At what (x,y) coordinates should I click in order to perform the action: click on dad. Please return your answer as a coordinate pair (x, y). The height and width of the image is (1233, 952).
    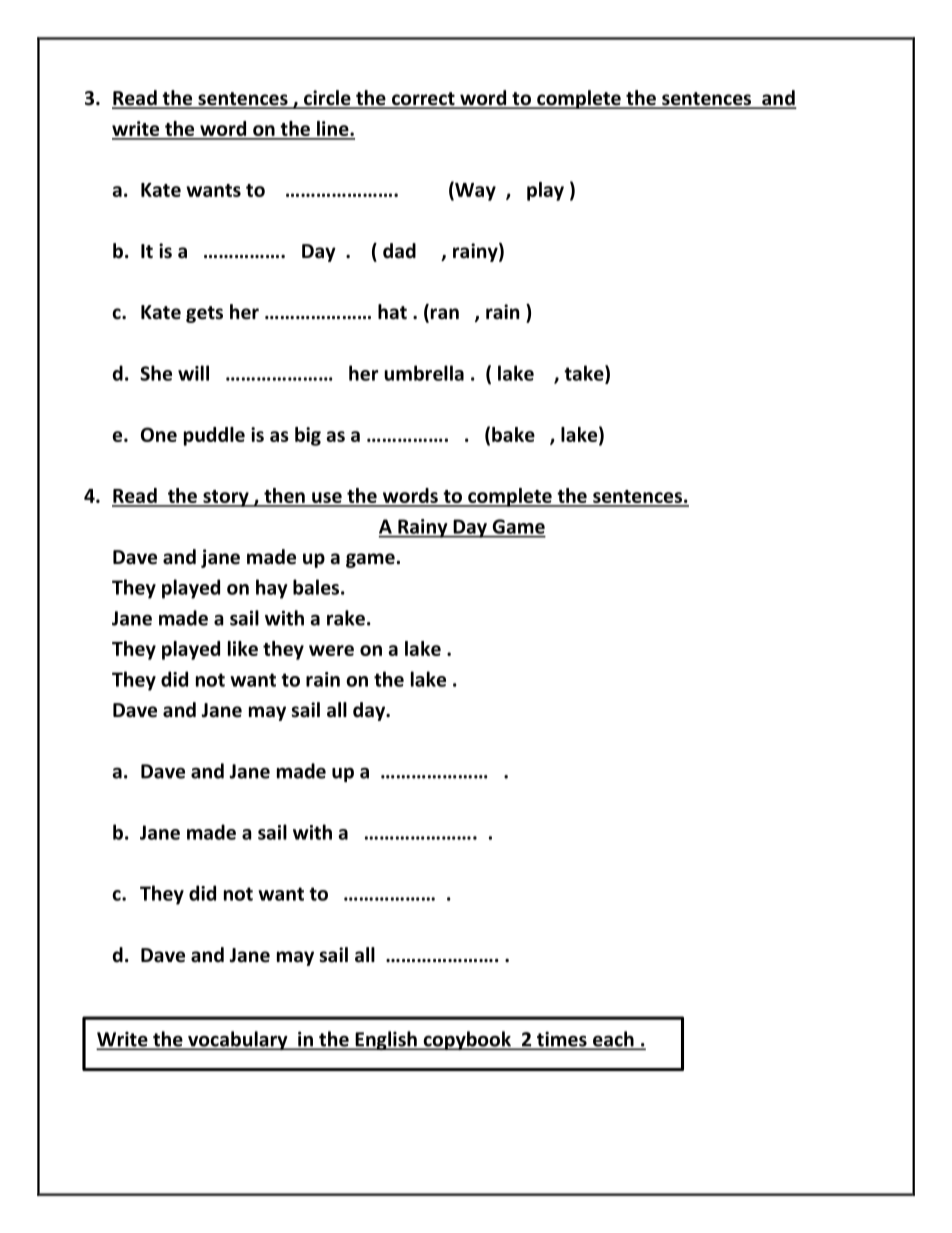
    Looking at the image, I should click on (399, 251).
